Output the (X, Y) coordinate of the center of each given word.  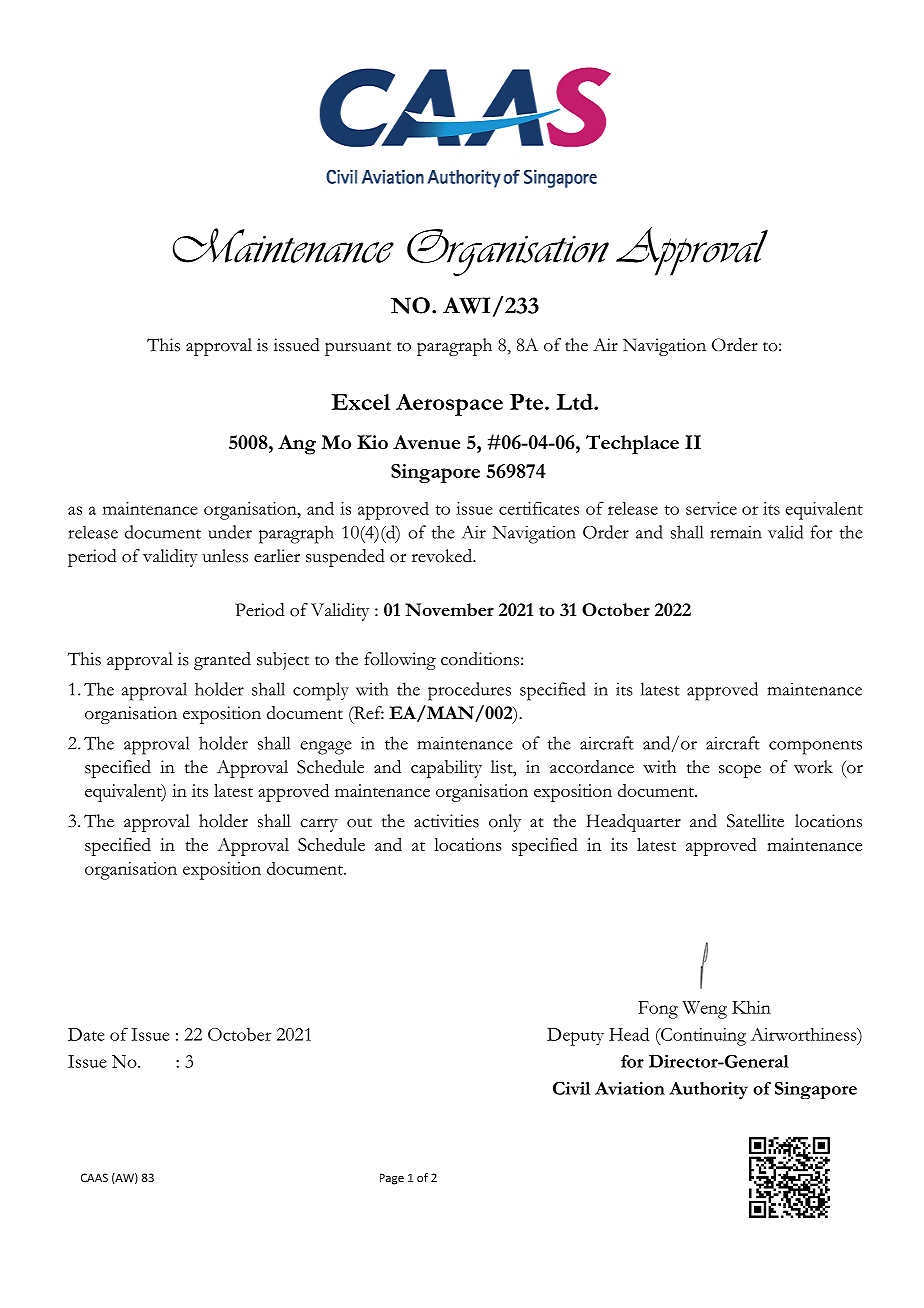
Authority (708, 1090)
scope (740, 771)
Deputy (575, 1037)
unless (225, 556)
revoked (443, 556)
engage (326, 748)
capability (446, 769)
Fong (658, 1010)
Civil (571, 1088)
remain (736, 532)
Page (392, 1179)
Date (86, 1034)
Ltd (576, 402)
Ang (297, 445)
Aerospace (449, 405)
